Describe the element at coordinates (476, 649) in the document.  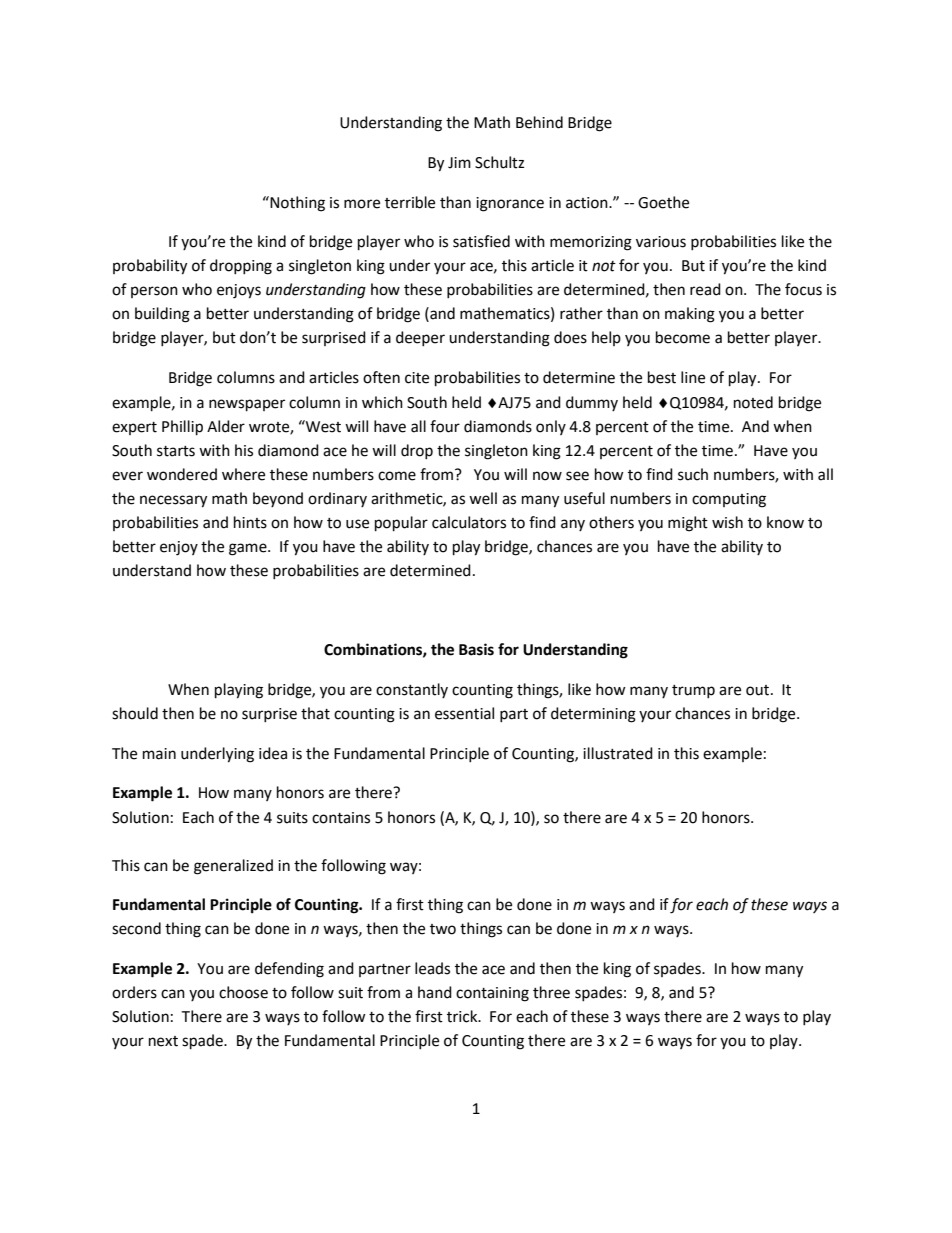
I see `Basis` at that location.
